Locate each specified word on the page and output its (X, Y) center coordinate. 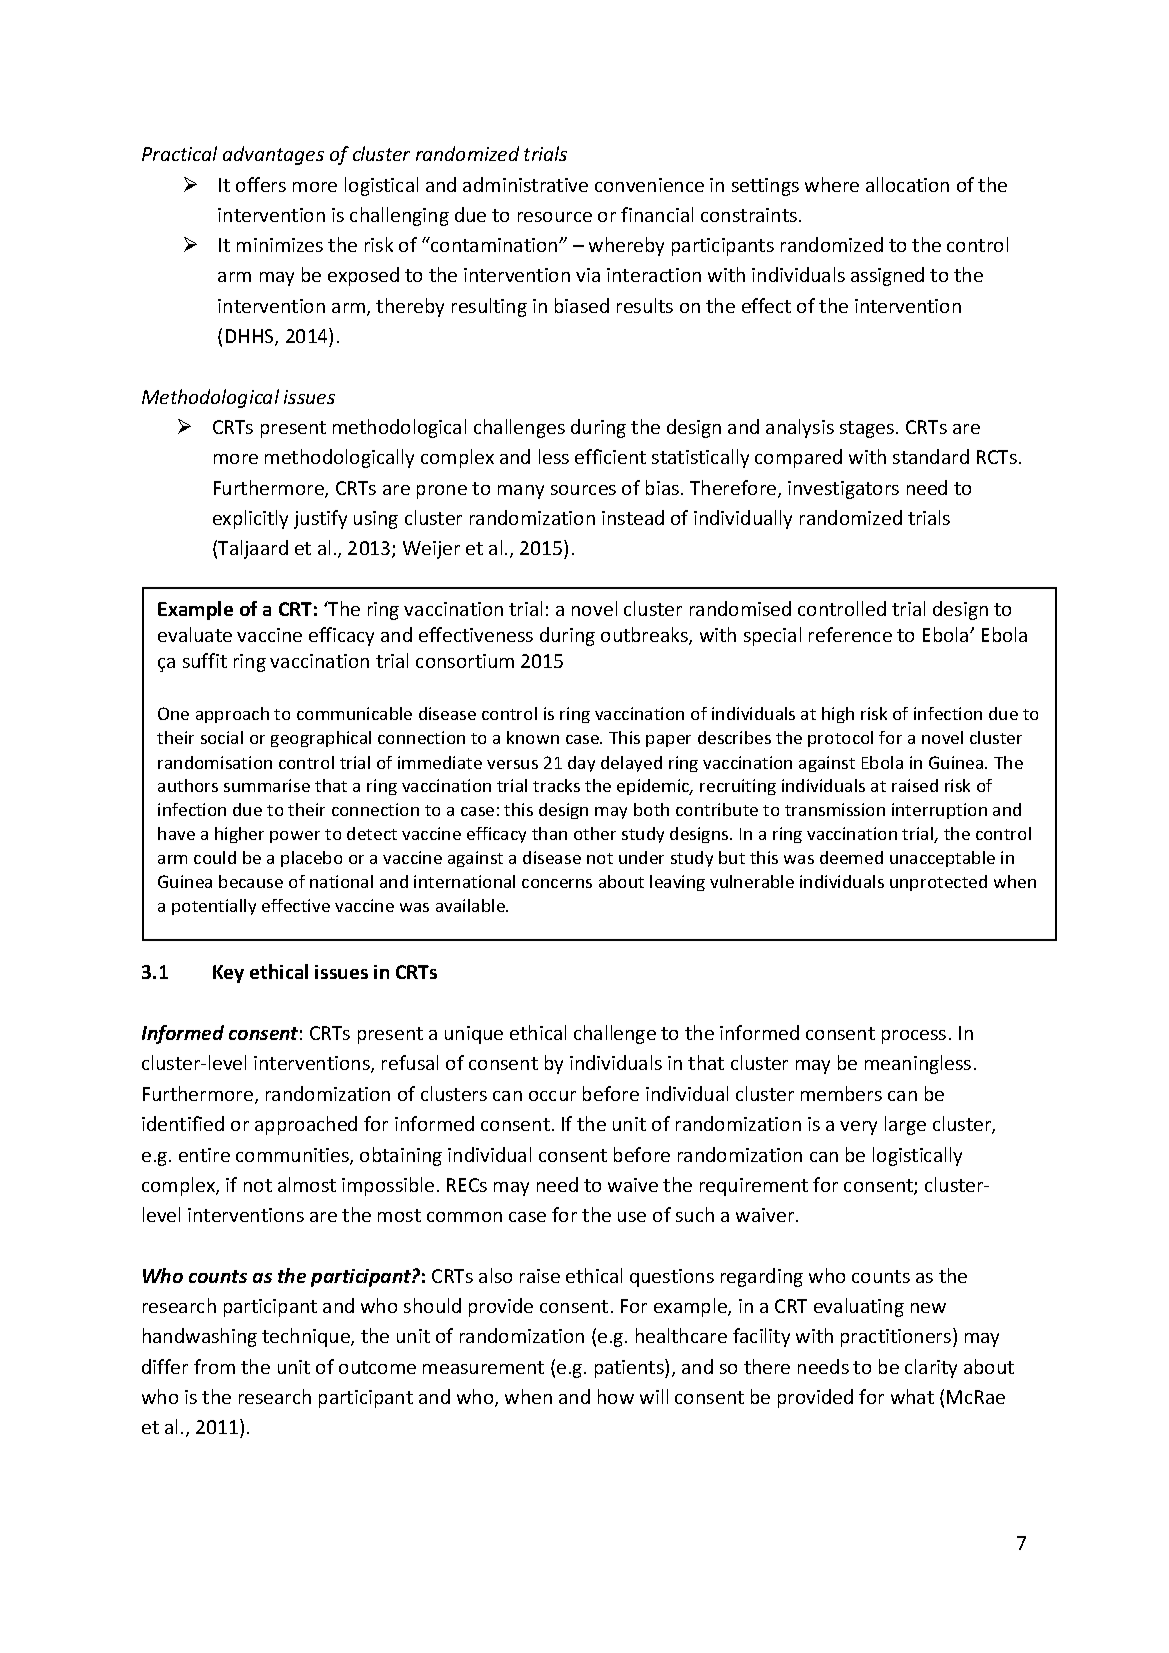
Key (228, 974)
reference (850, 634)
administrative (525, 184)
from (214, 1366)
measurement (483, 1367)
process (914, 1037)
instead (633, 517)
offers (261, 184)
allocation (907, 184)
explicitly (250, 519)
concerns (557, 883)
